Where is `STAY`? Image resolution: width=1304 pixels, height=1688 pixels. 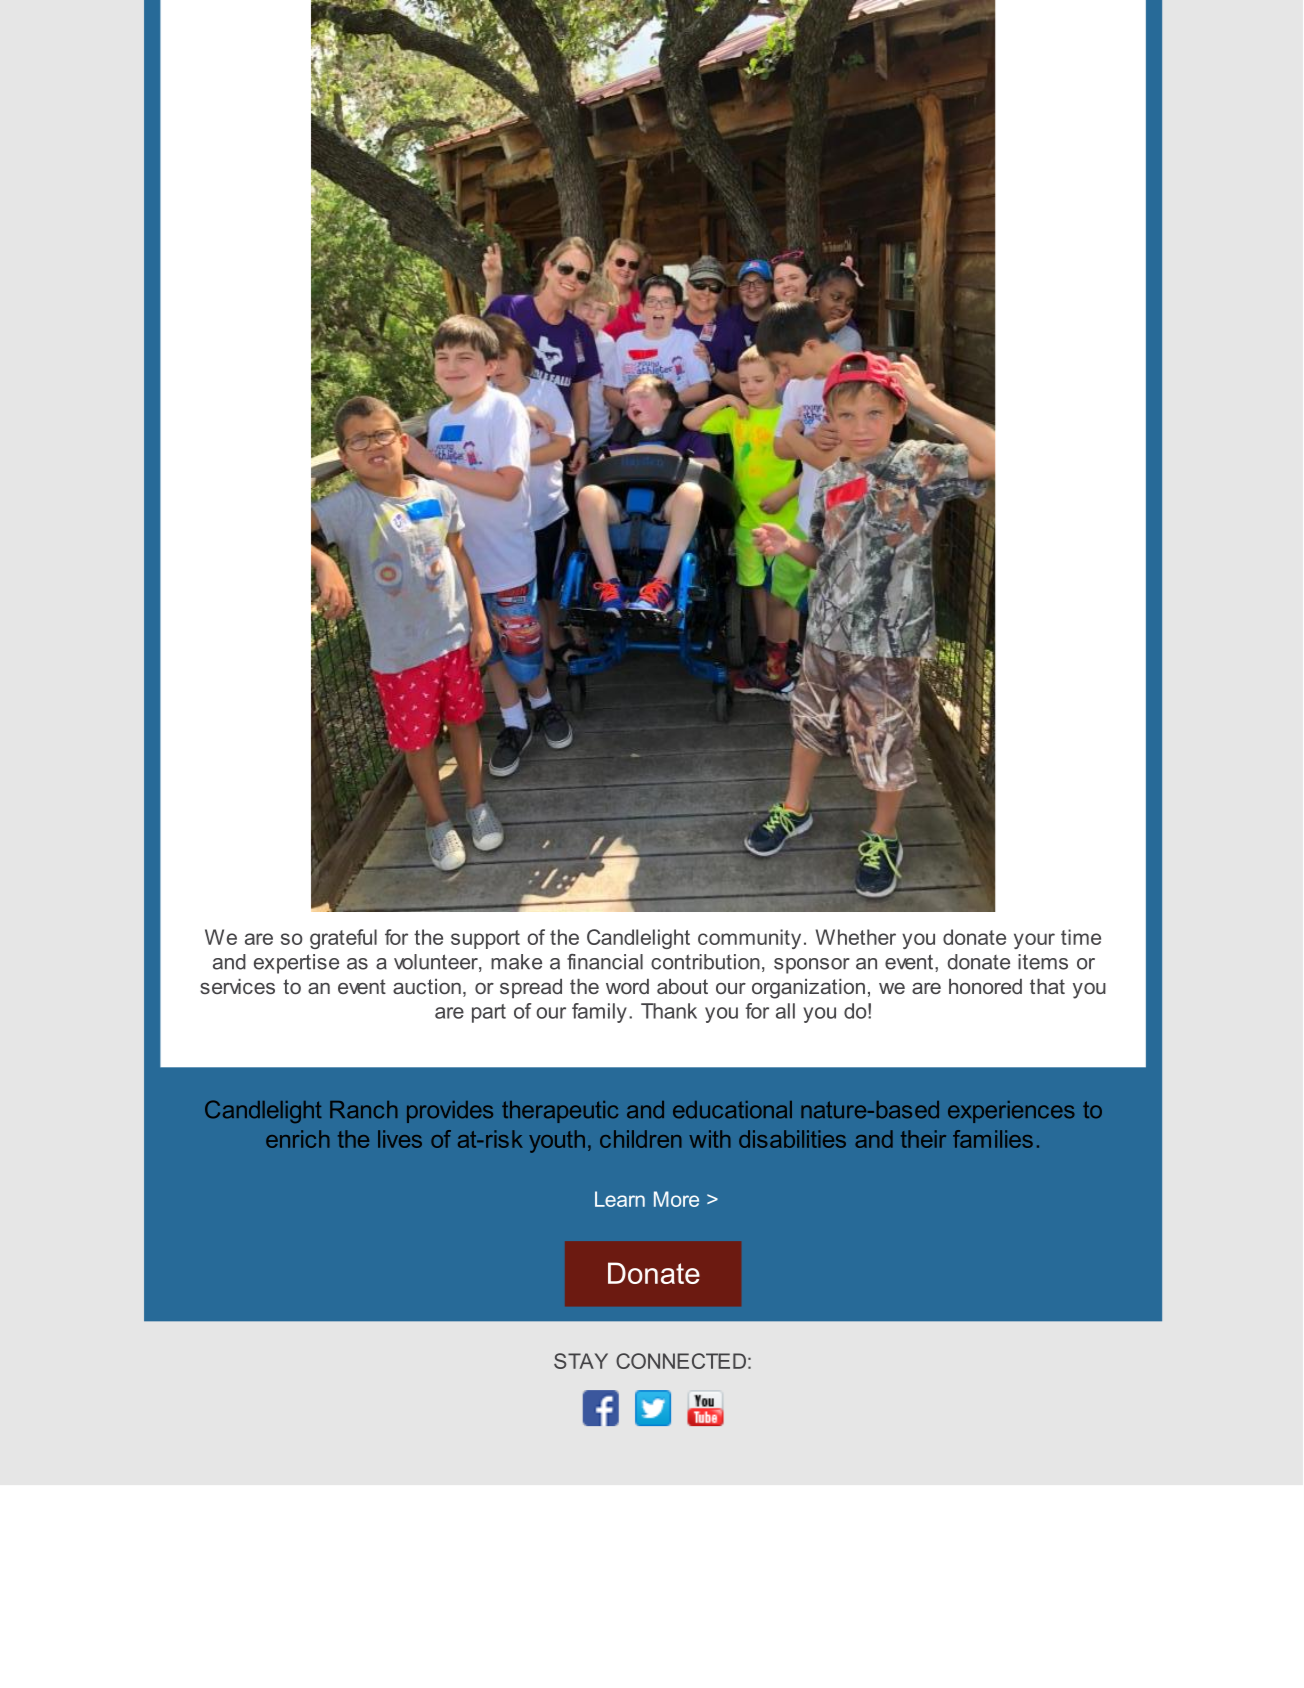
STAY is located at coordinates (581, 1361).
